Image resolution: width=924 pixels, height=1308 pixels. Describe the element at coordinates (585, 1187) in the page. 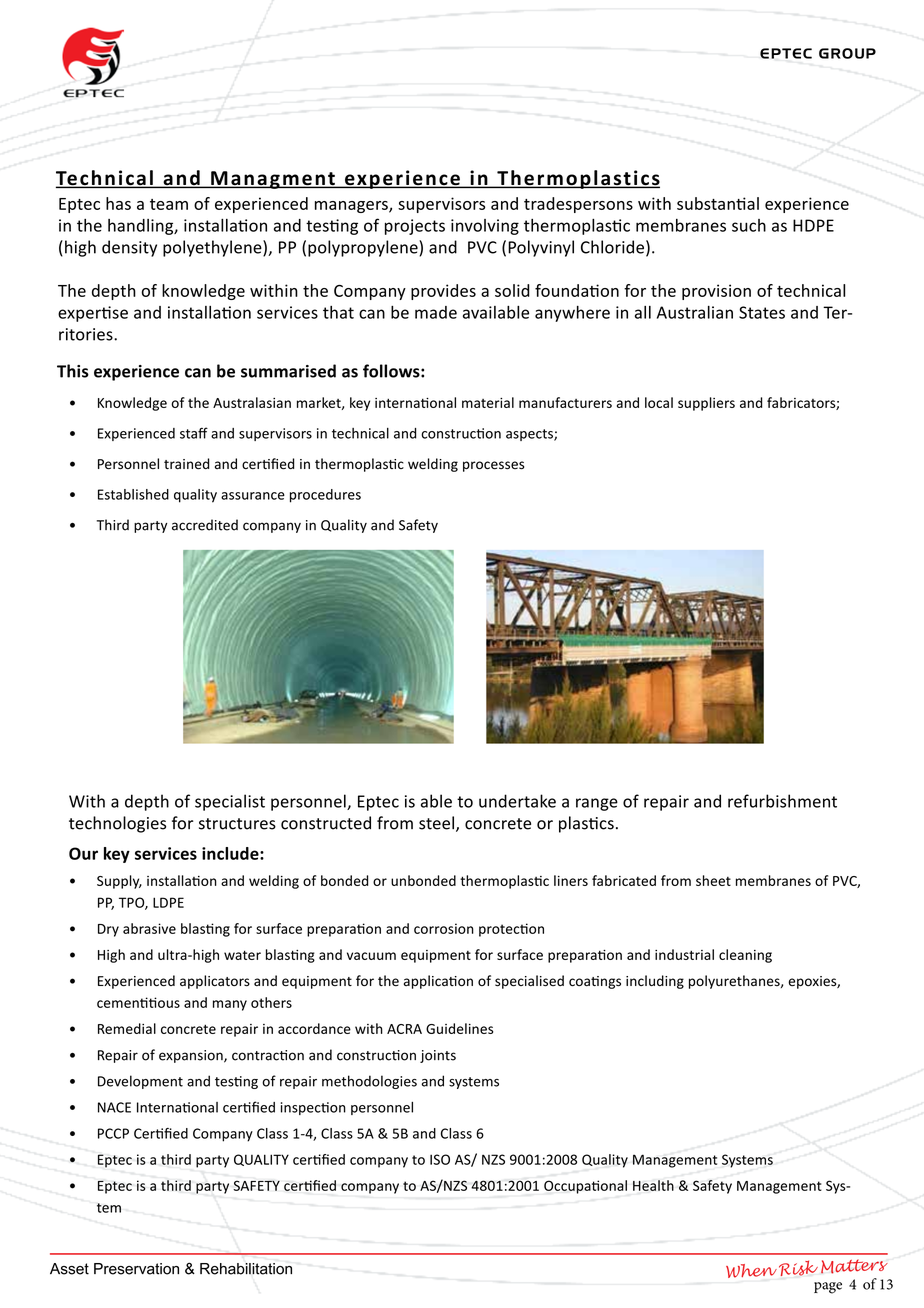

I see `Occupational` at that location.
